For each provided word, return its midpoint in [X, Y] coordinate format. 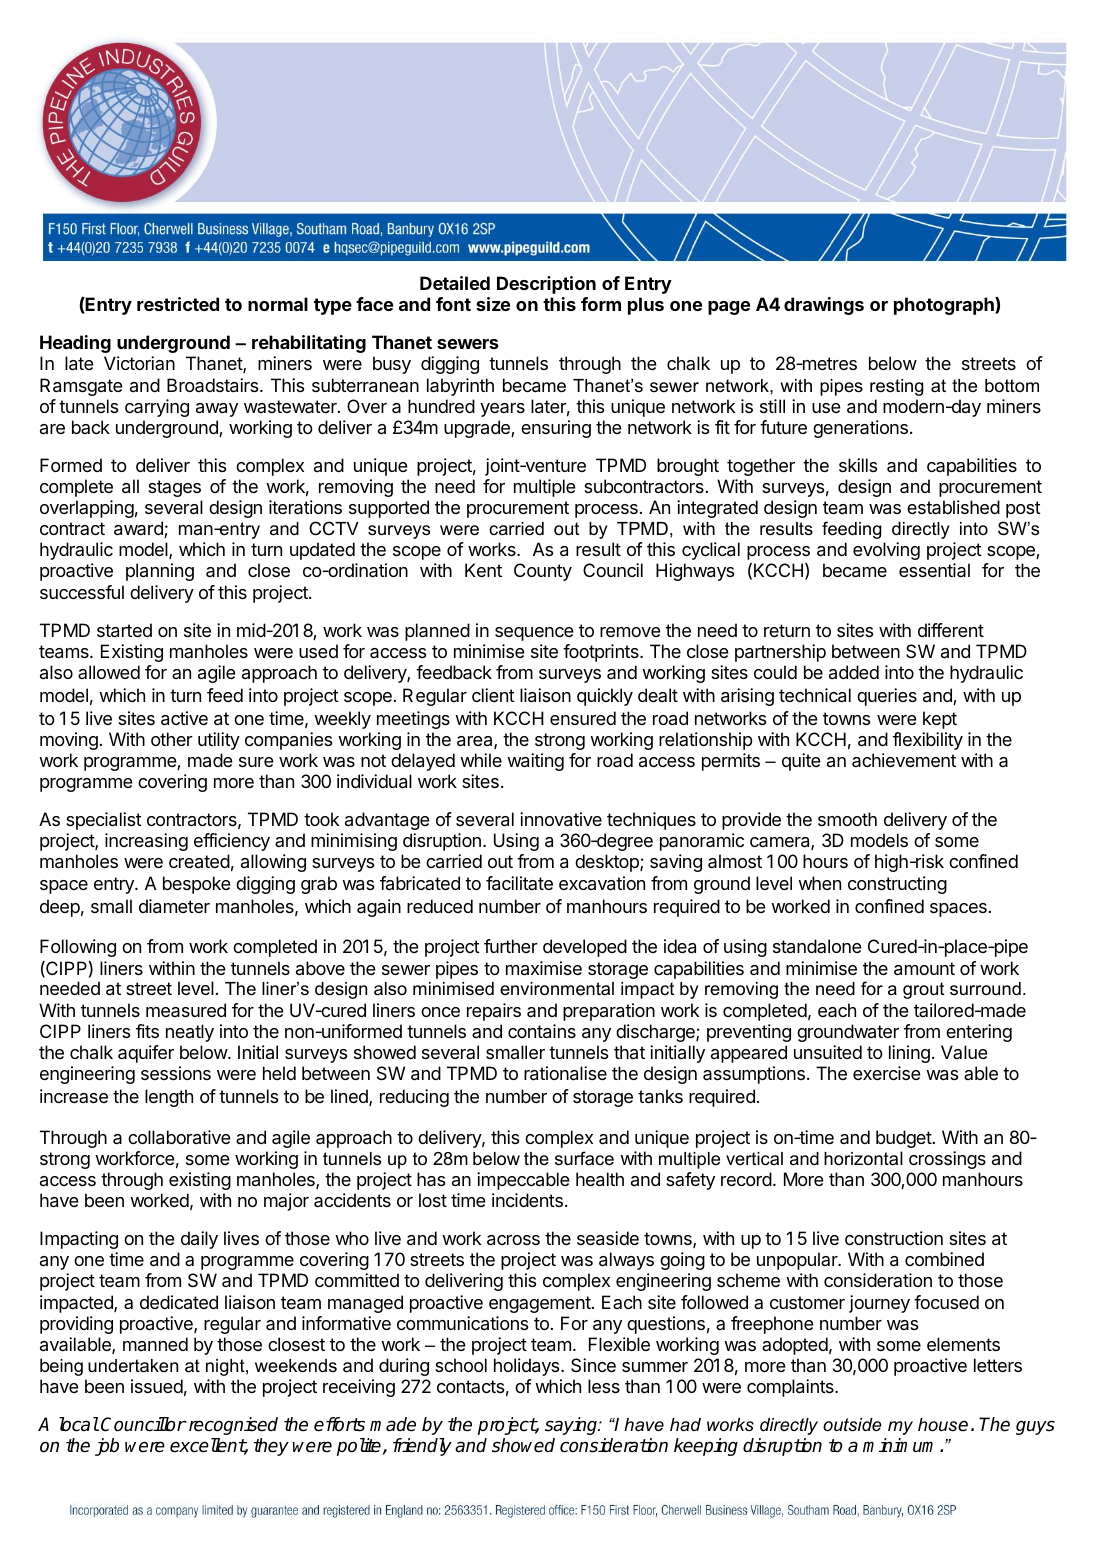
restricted [178, 304]
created [199, 861]
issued [157, 1386]
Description [546, 285]
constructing [897, 885]
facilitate [519, 883]
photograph [945, 306]
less [604, 1386]
